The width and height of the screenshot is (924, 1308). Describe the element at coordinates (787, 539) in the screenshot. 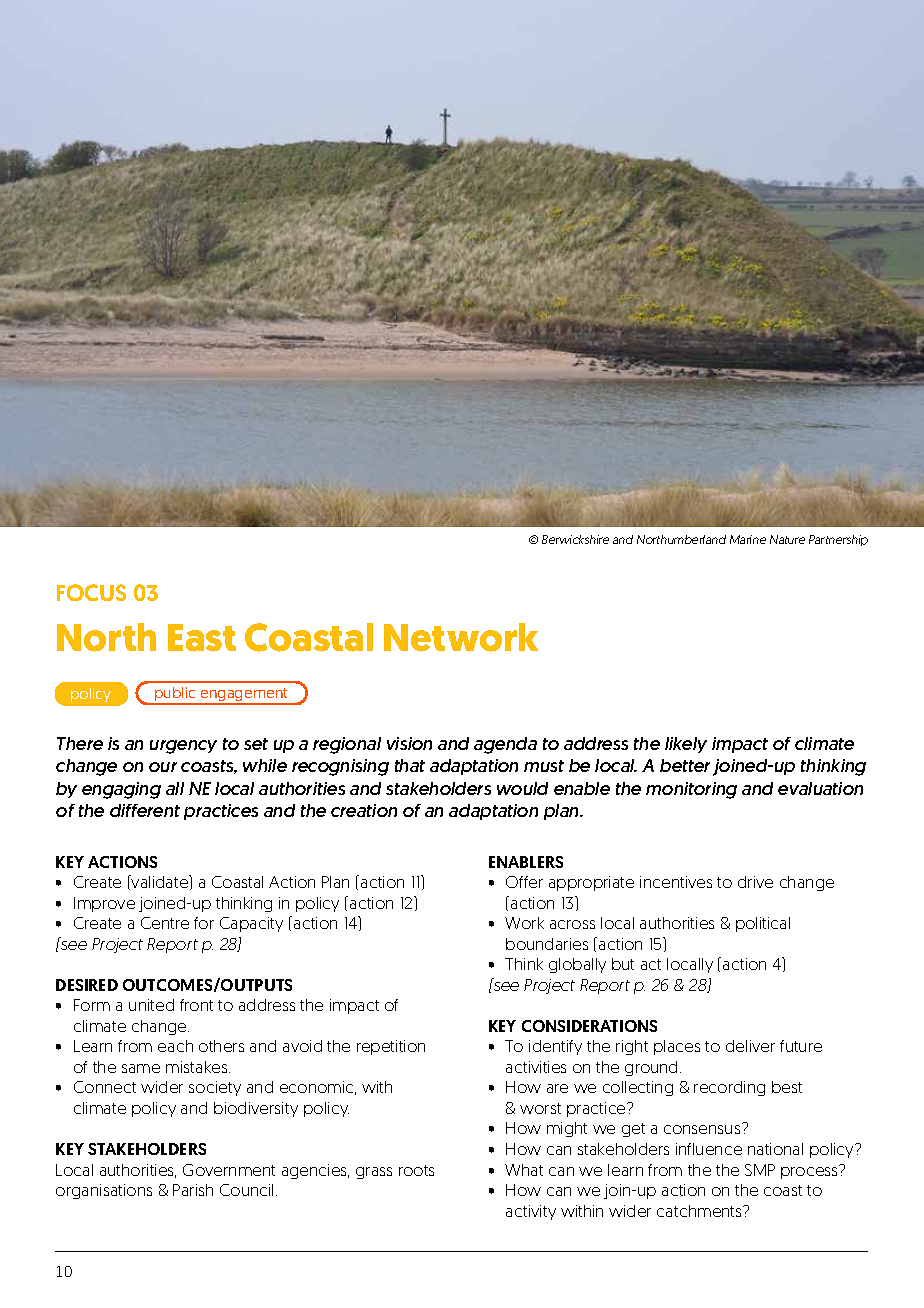

I see `Nature` at that location.
